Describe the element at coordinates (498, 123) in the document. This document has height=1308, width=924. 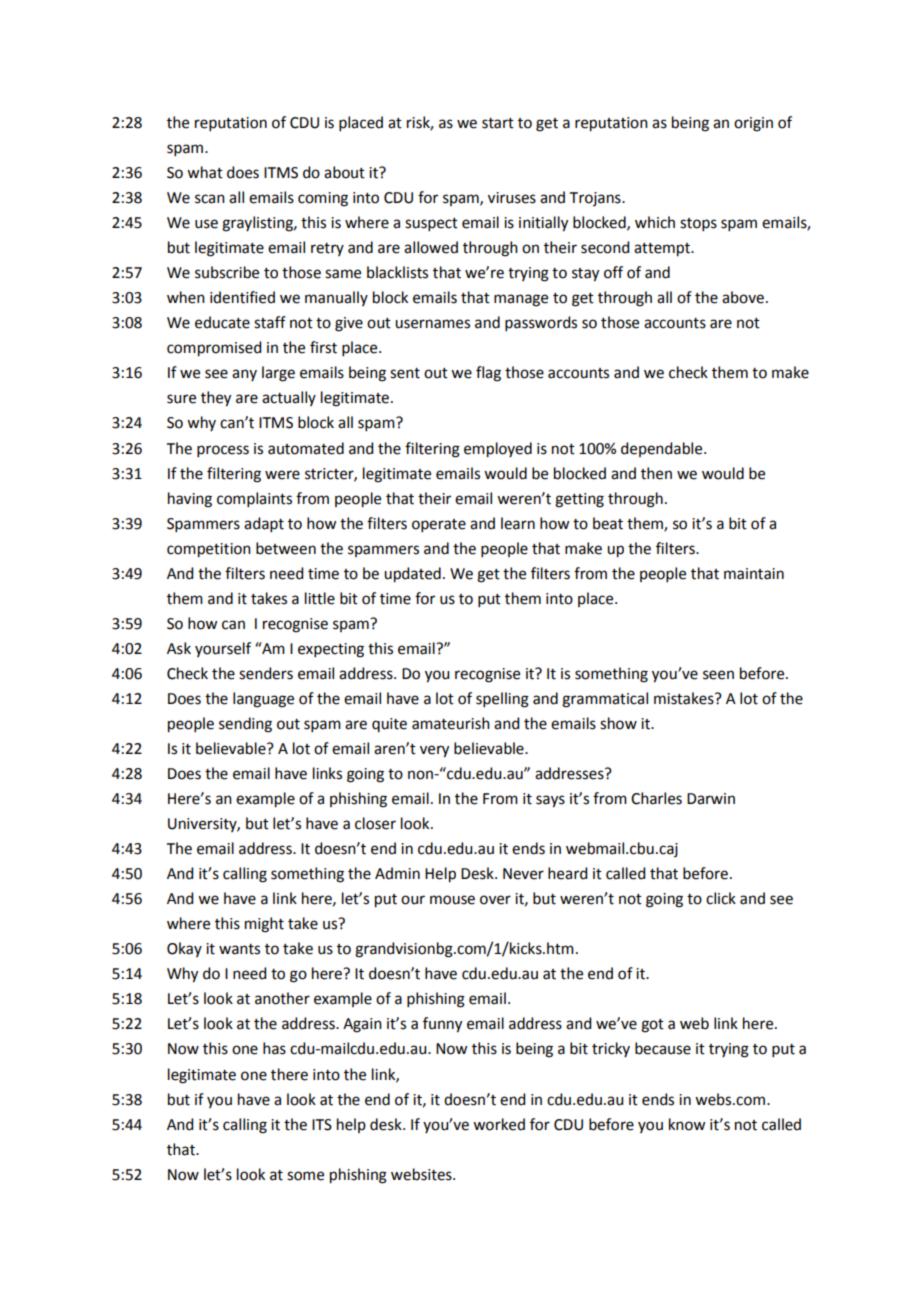
I see `start` at that location.
